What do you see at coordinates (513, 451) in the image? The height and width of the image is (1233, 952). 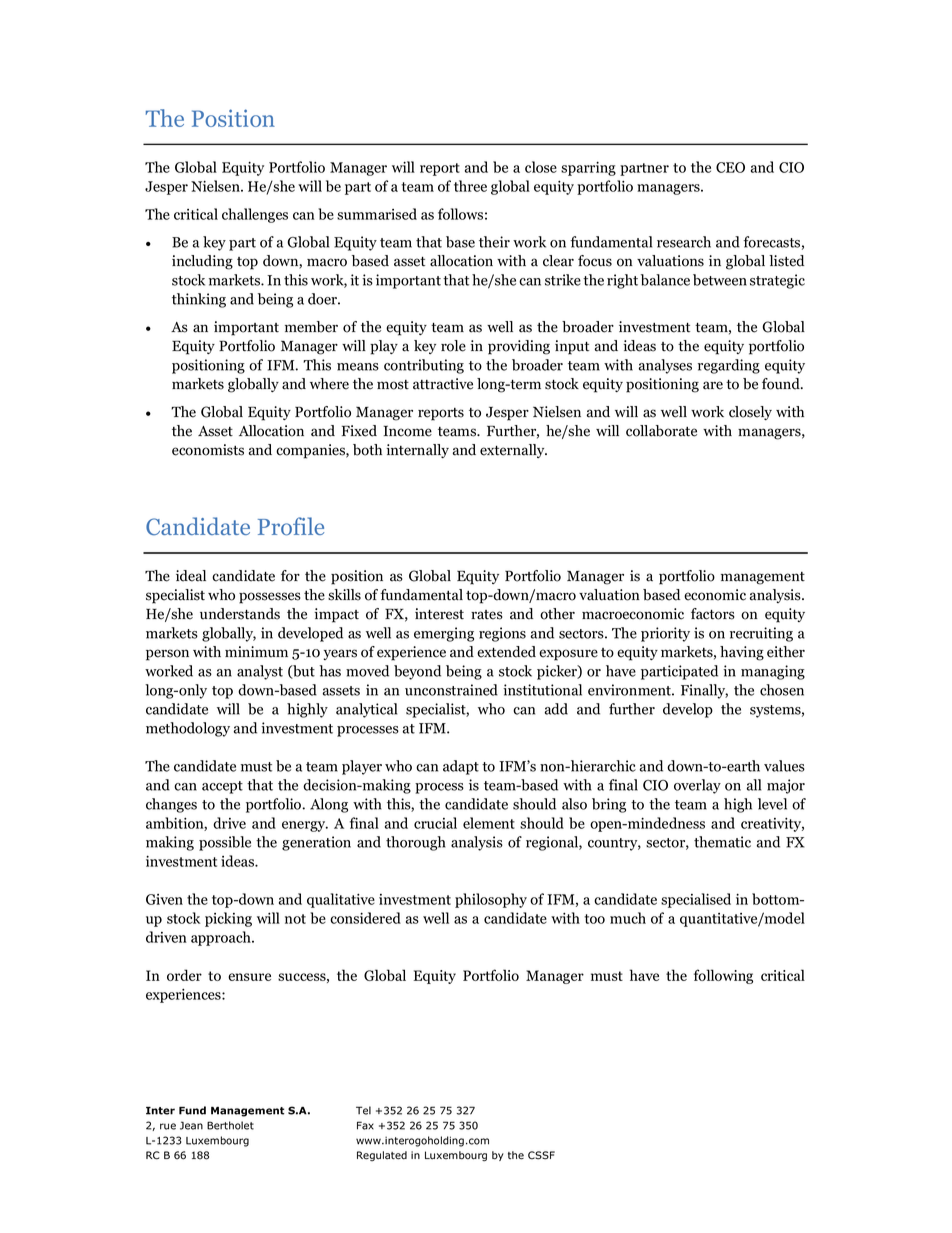 I see `externally` at bounding box center [513, 451].
